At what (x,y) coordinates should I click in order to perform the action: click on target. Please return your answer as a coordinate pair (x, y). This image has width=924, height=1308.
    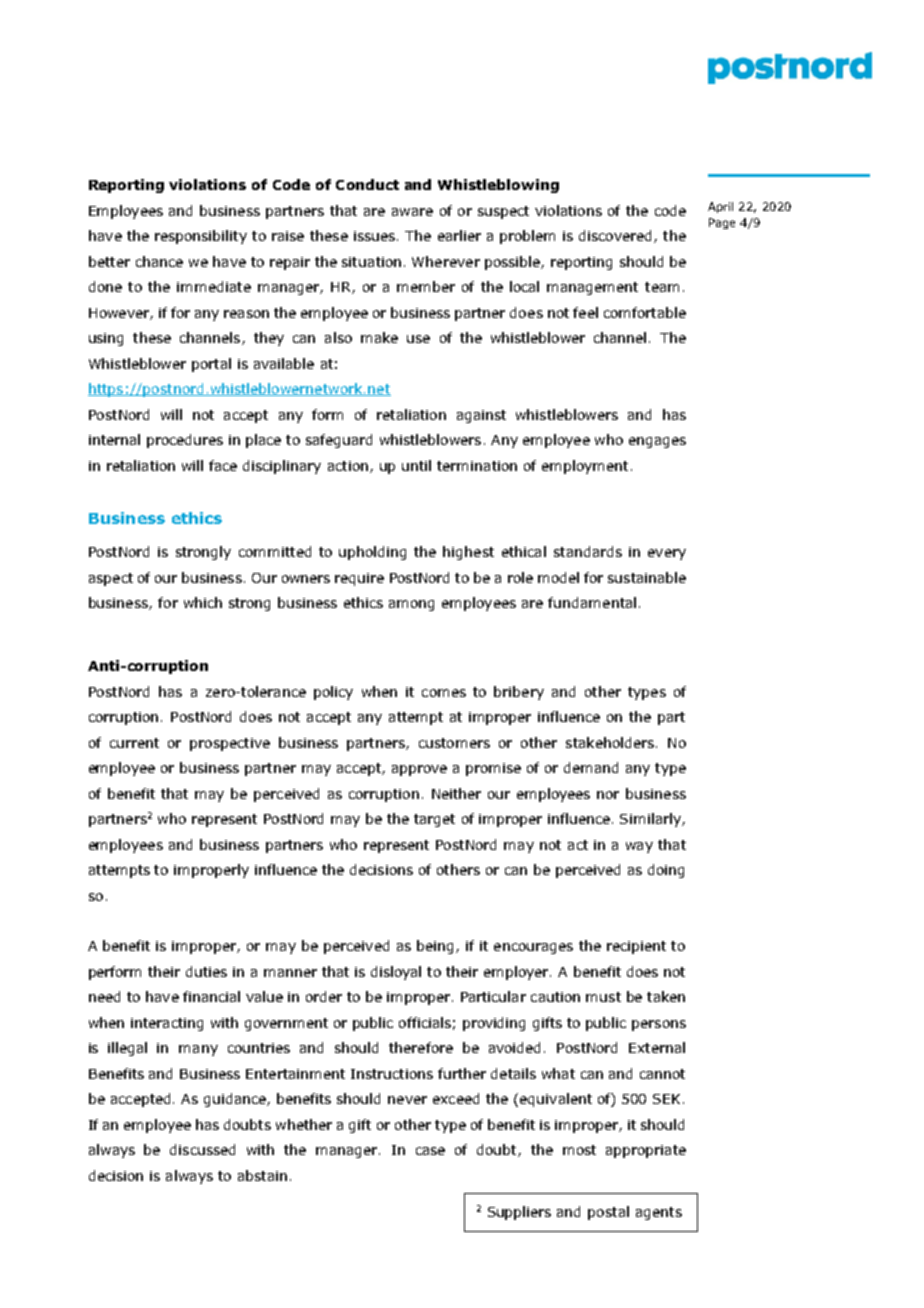
    Looking at the image, I should click on (434, 820).
